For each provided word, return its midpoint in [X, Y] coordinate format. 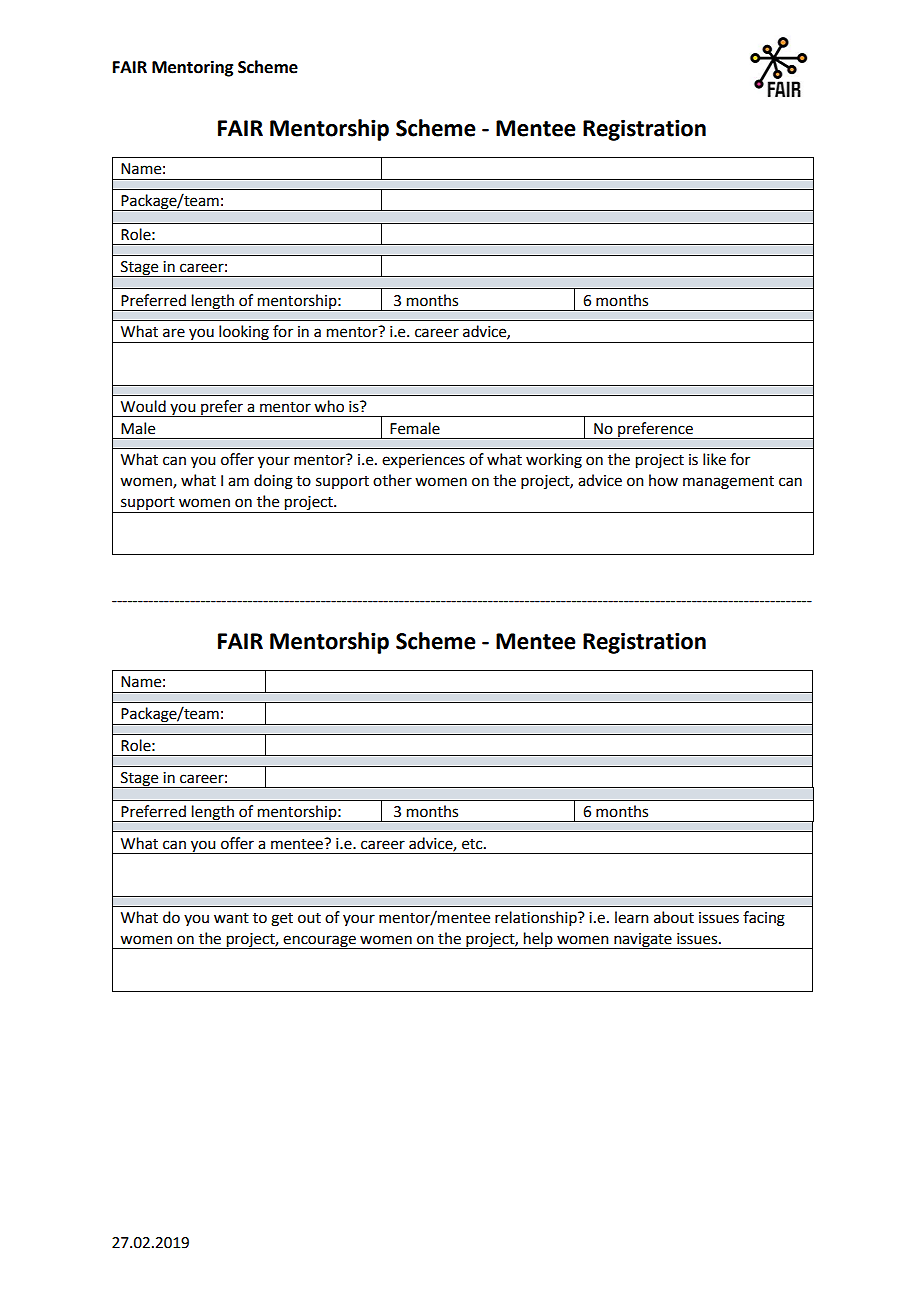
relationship [537, 918]
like [714, 459]
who [329, 406]
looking [244, 334]
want [231, 918]
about [674, 917]
